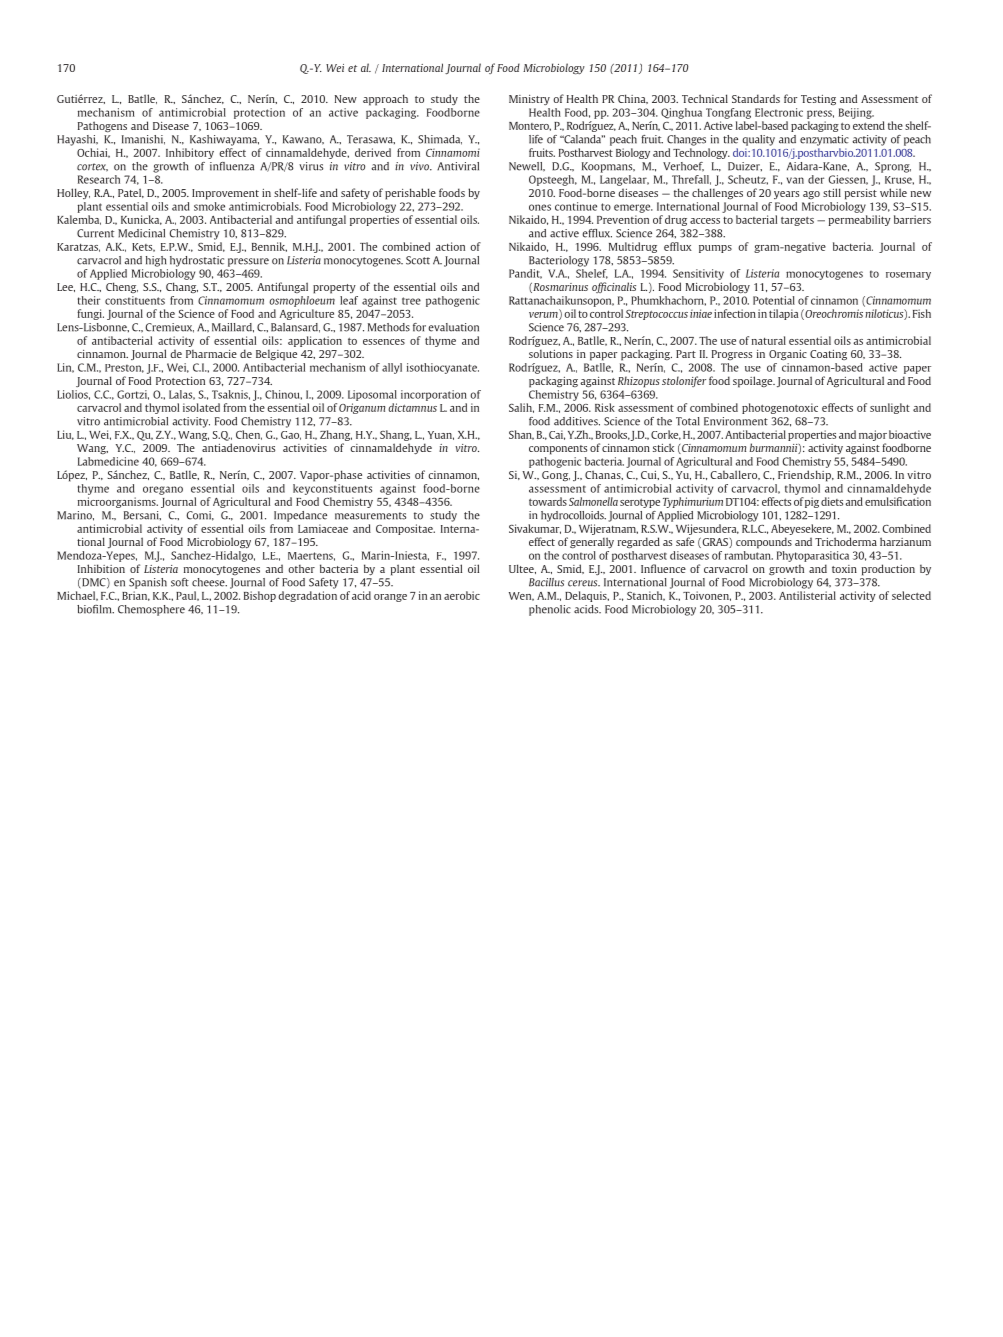  Describe the element at coordinates (558, 450) in the screenshot. I see `components` at that location.
